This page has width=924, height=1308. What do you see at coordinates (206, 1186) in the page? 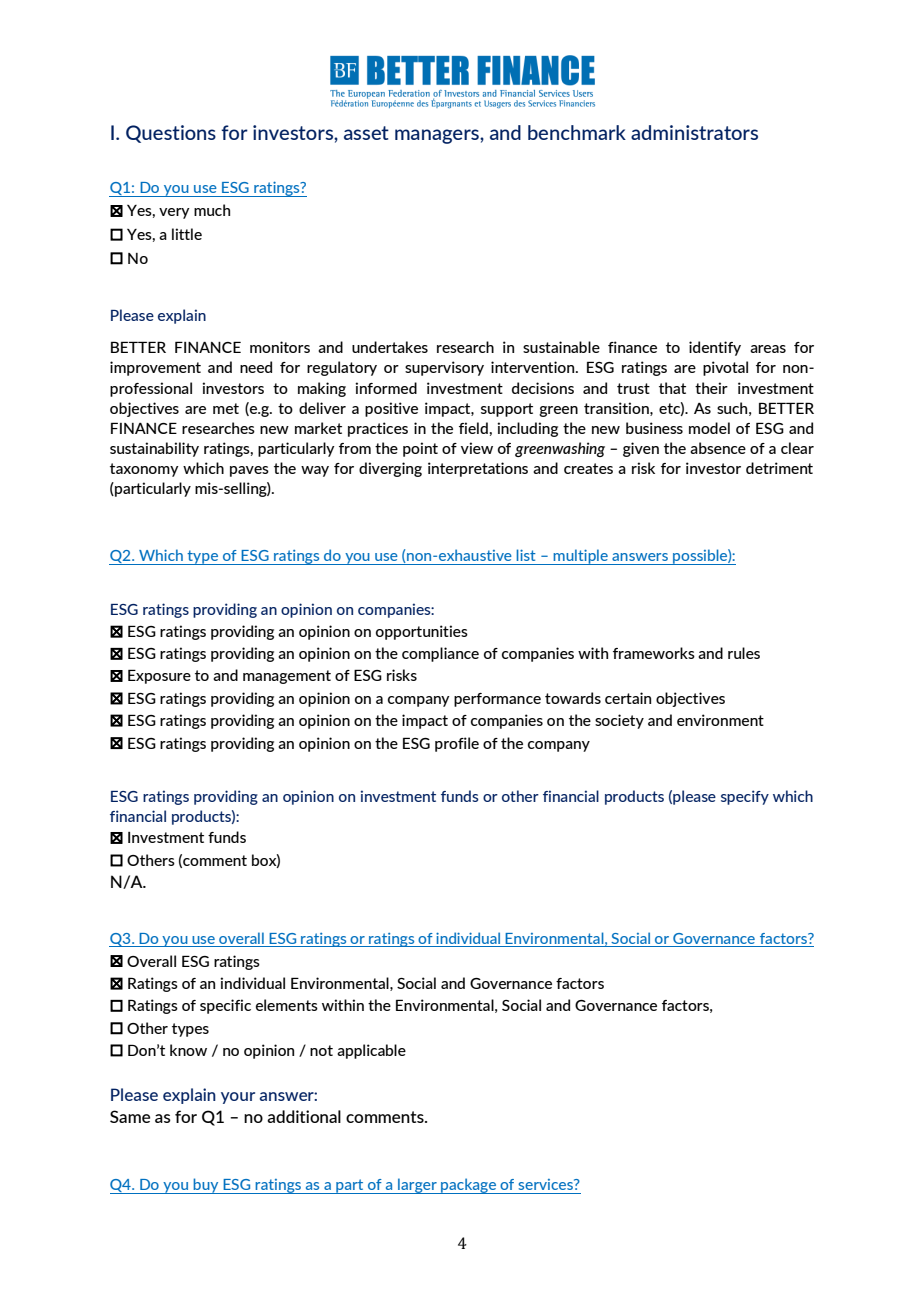
I see `buy` at bounding box center [206, 1186].
